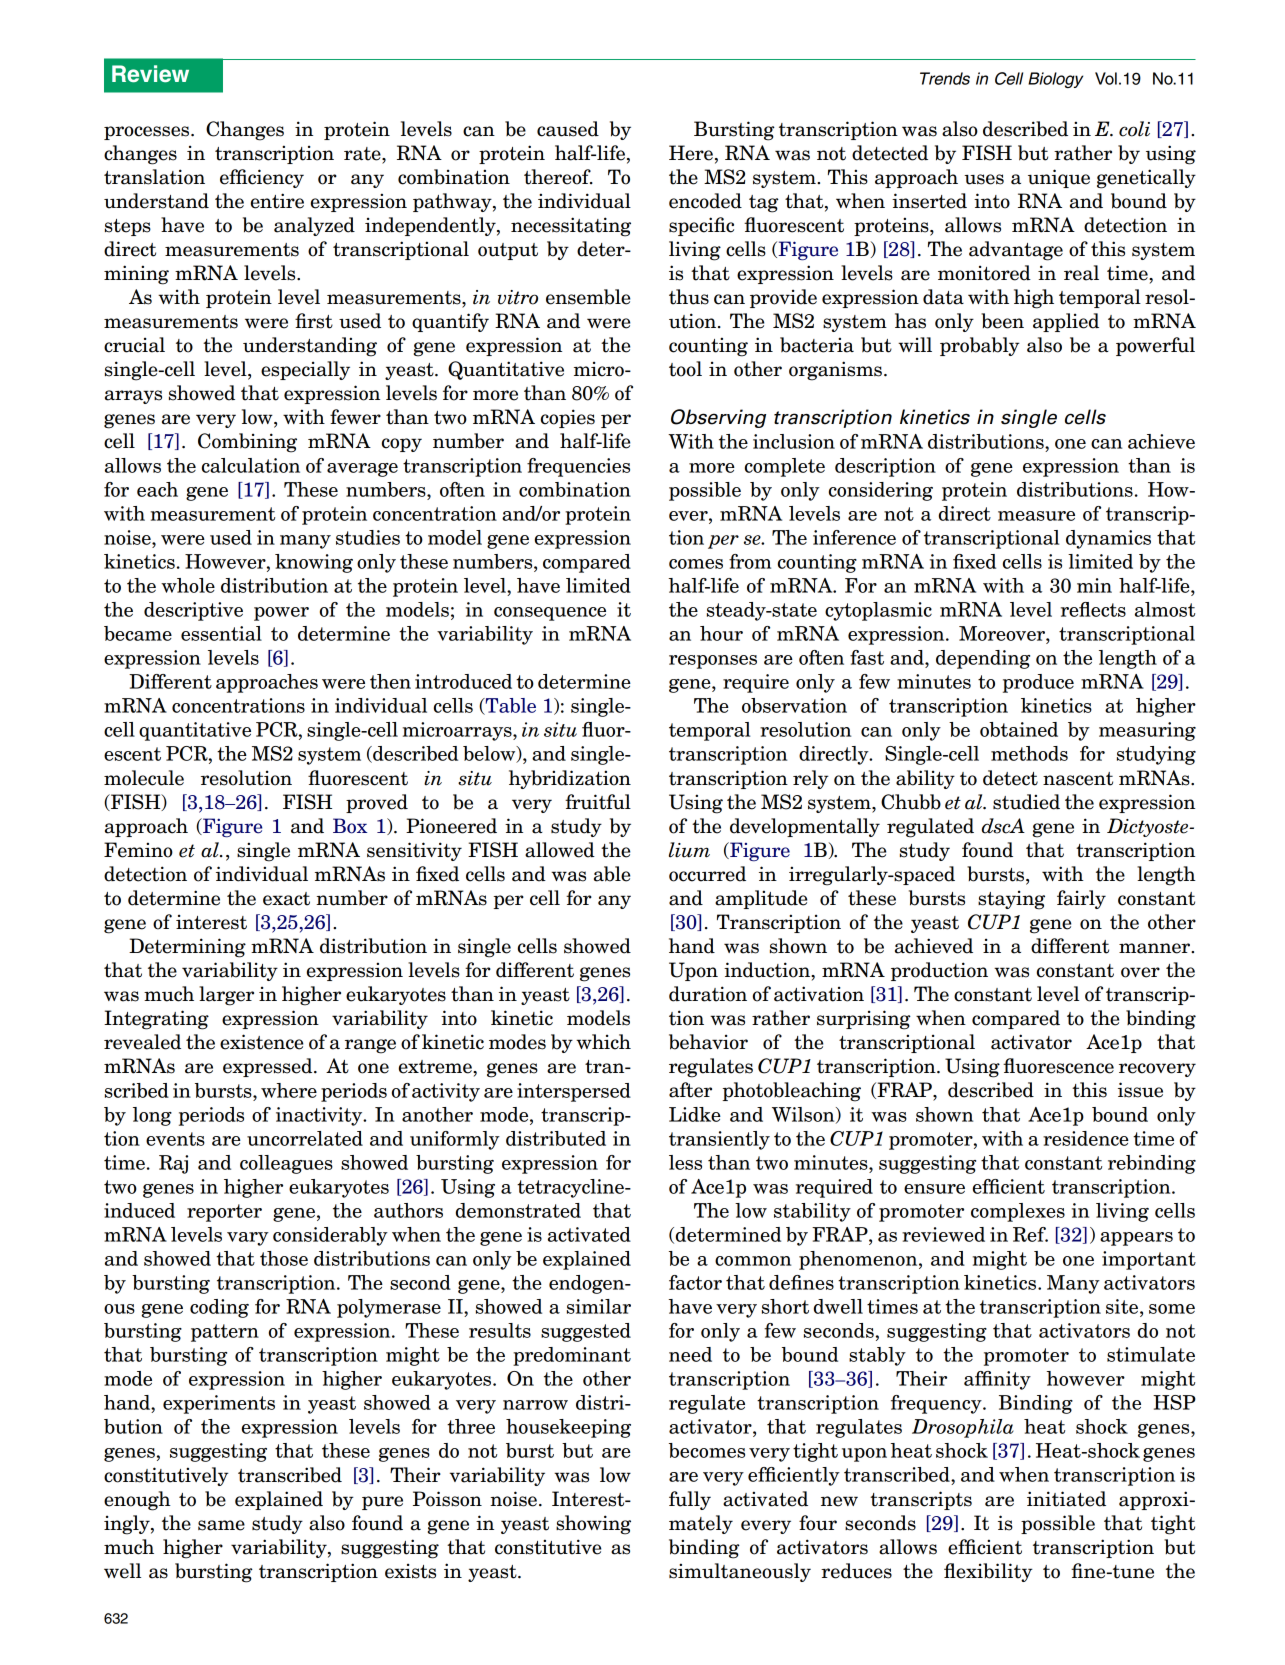  Describe the element at coordinates (598, 802) in the screenshot. I see `fruitful` at that location.
